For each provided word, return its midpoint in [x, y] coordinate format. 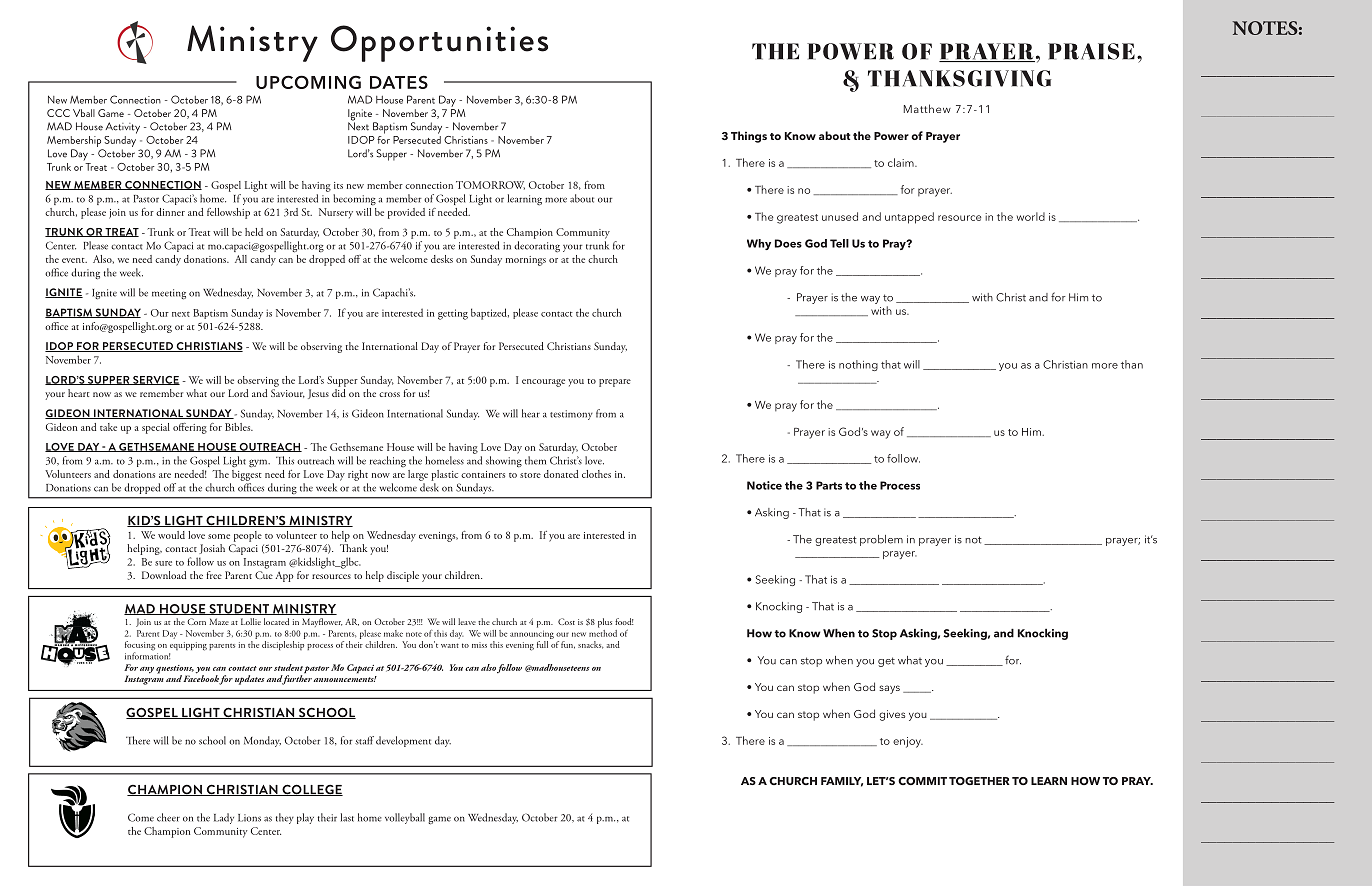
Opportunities [439, 43]
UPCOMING [308, 82]
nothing [858, 365]
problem [881, 540]
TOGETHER [979, 781]
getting [453, 314]
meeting [169, 294]
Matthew [927, 108]
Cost [566, 621]
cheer [168, 817]
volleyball [405, 818]
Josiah [212, 549]
